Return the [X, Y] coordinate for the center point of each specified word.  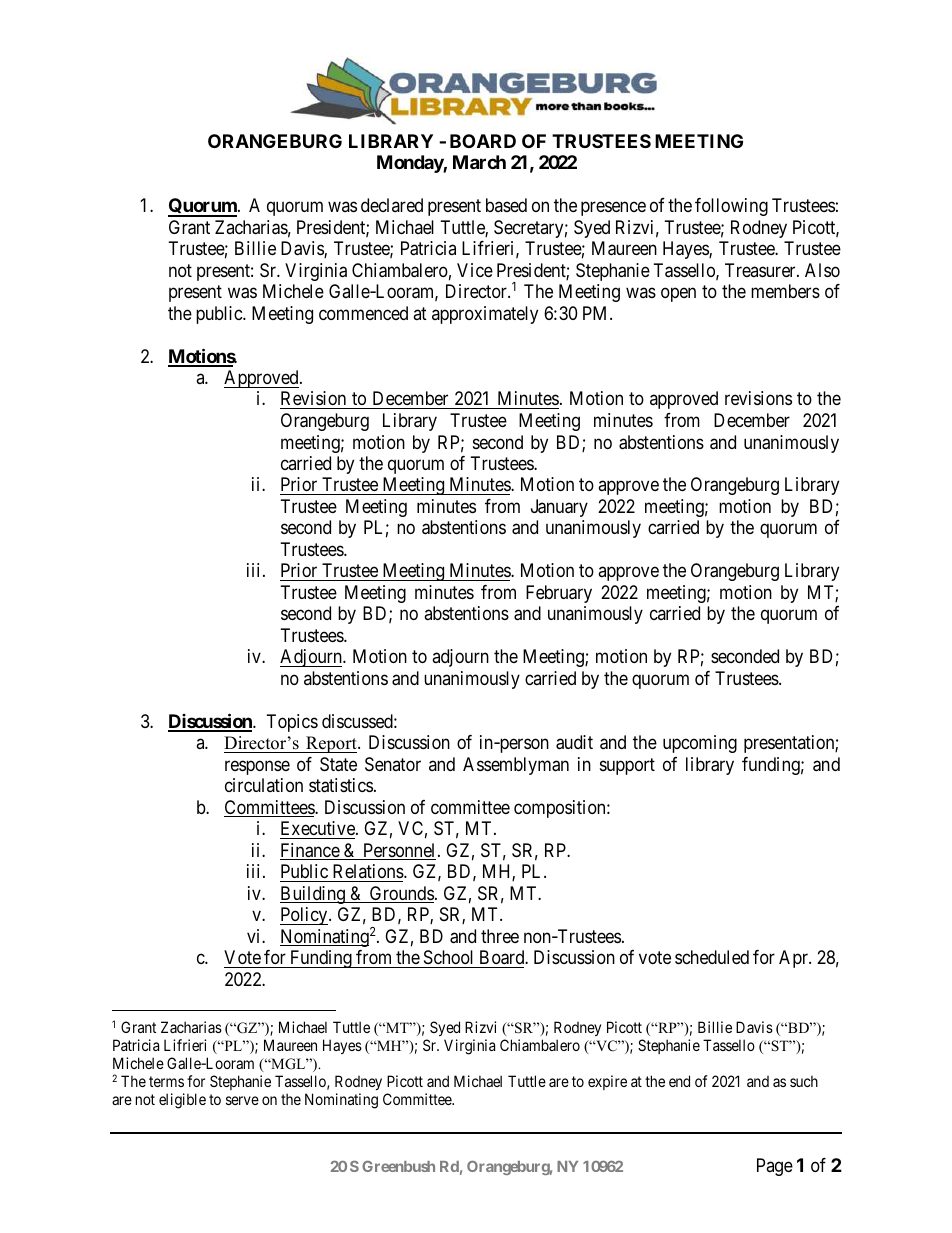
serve [242, 1100]
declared [392, 205]
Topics [292, 723]
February [559, 594]
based [506, 205]
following [731, 207]
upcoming [700, 744]
